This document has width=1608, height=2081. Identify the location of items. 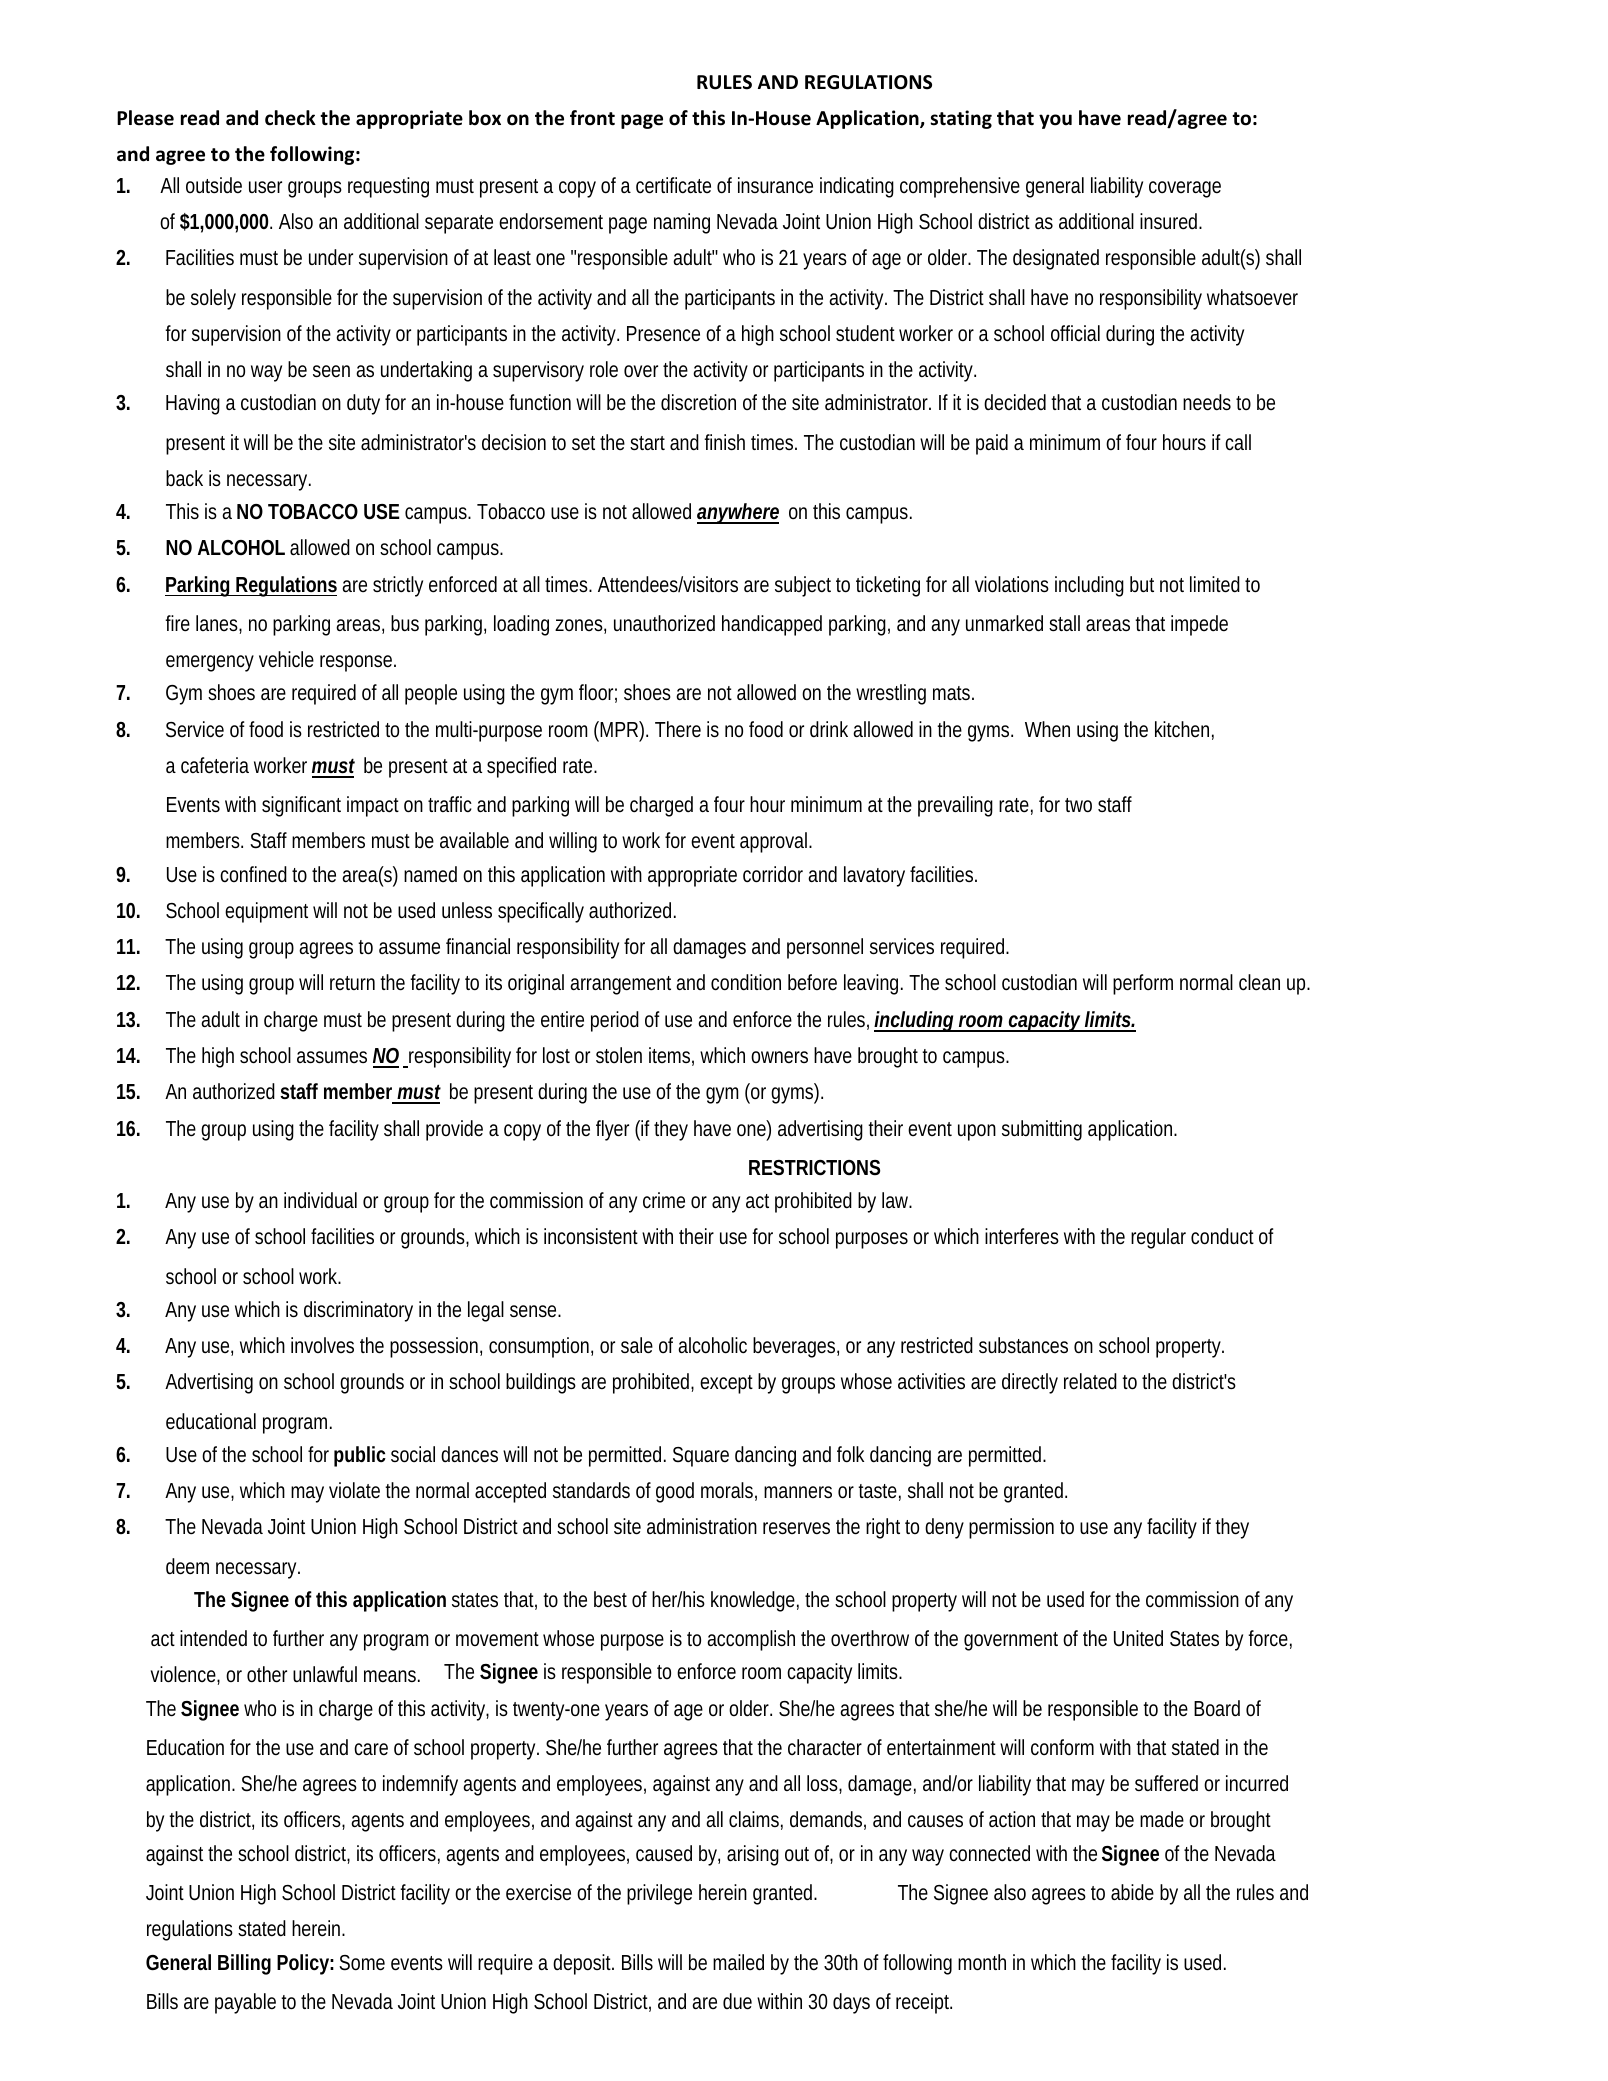
(671, 1056).
